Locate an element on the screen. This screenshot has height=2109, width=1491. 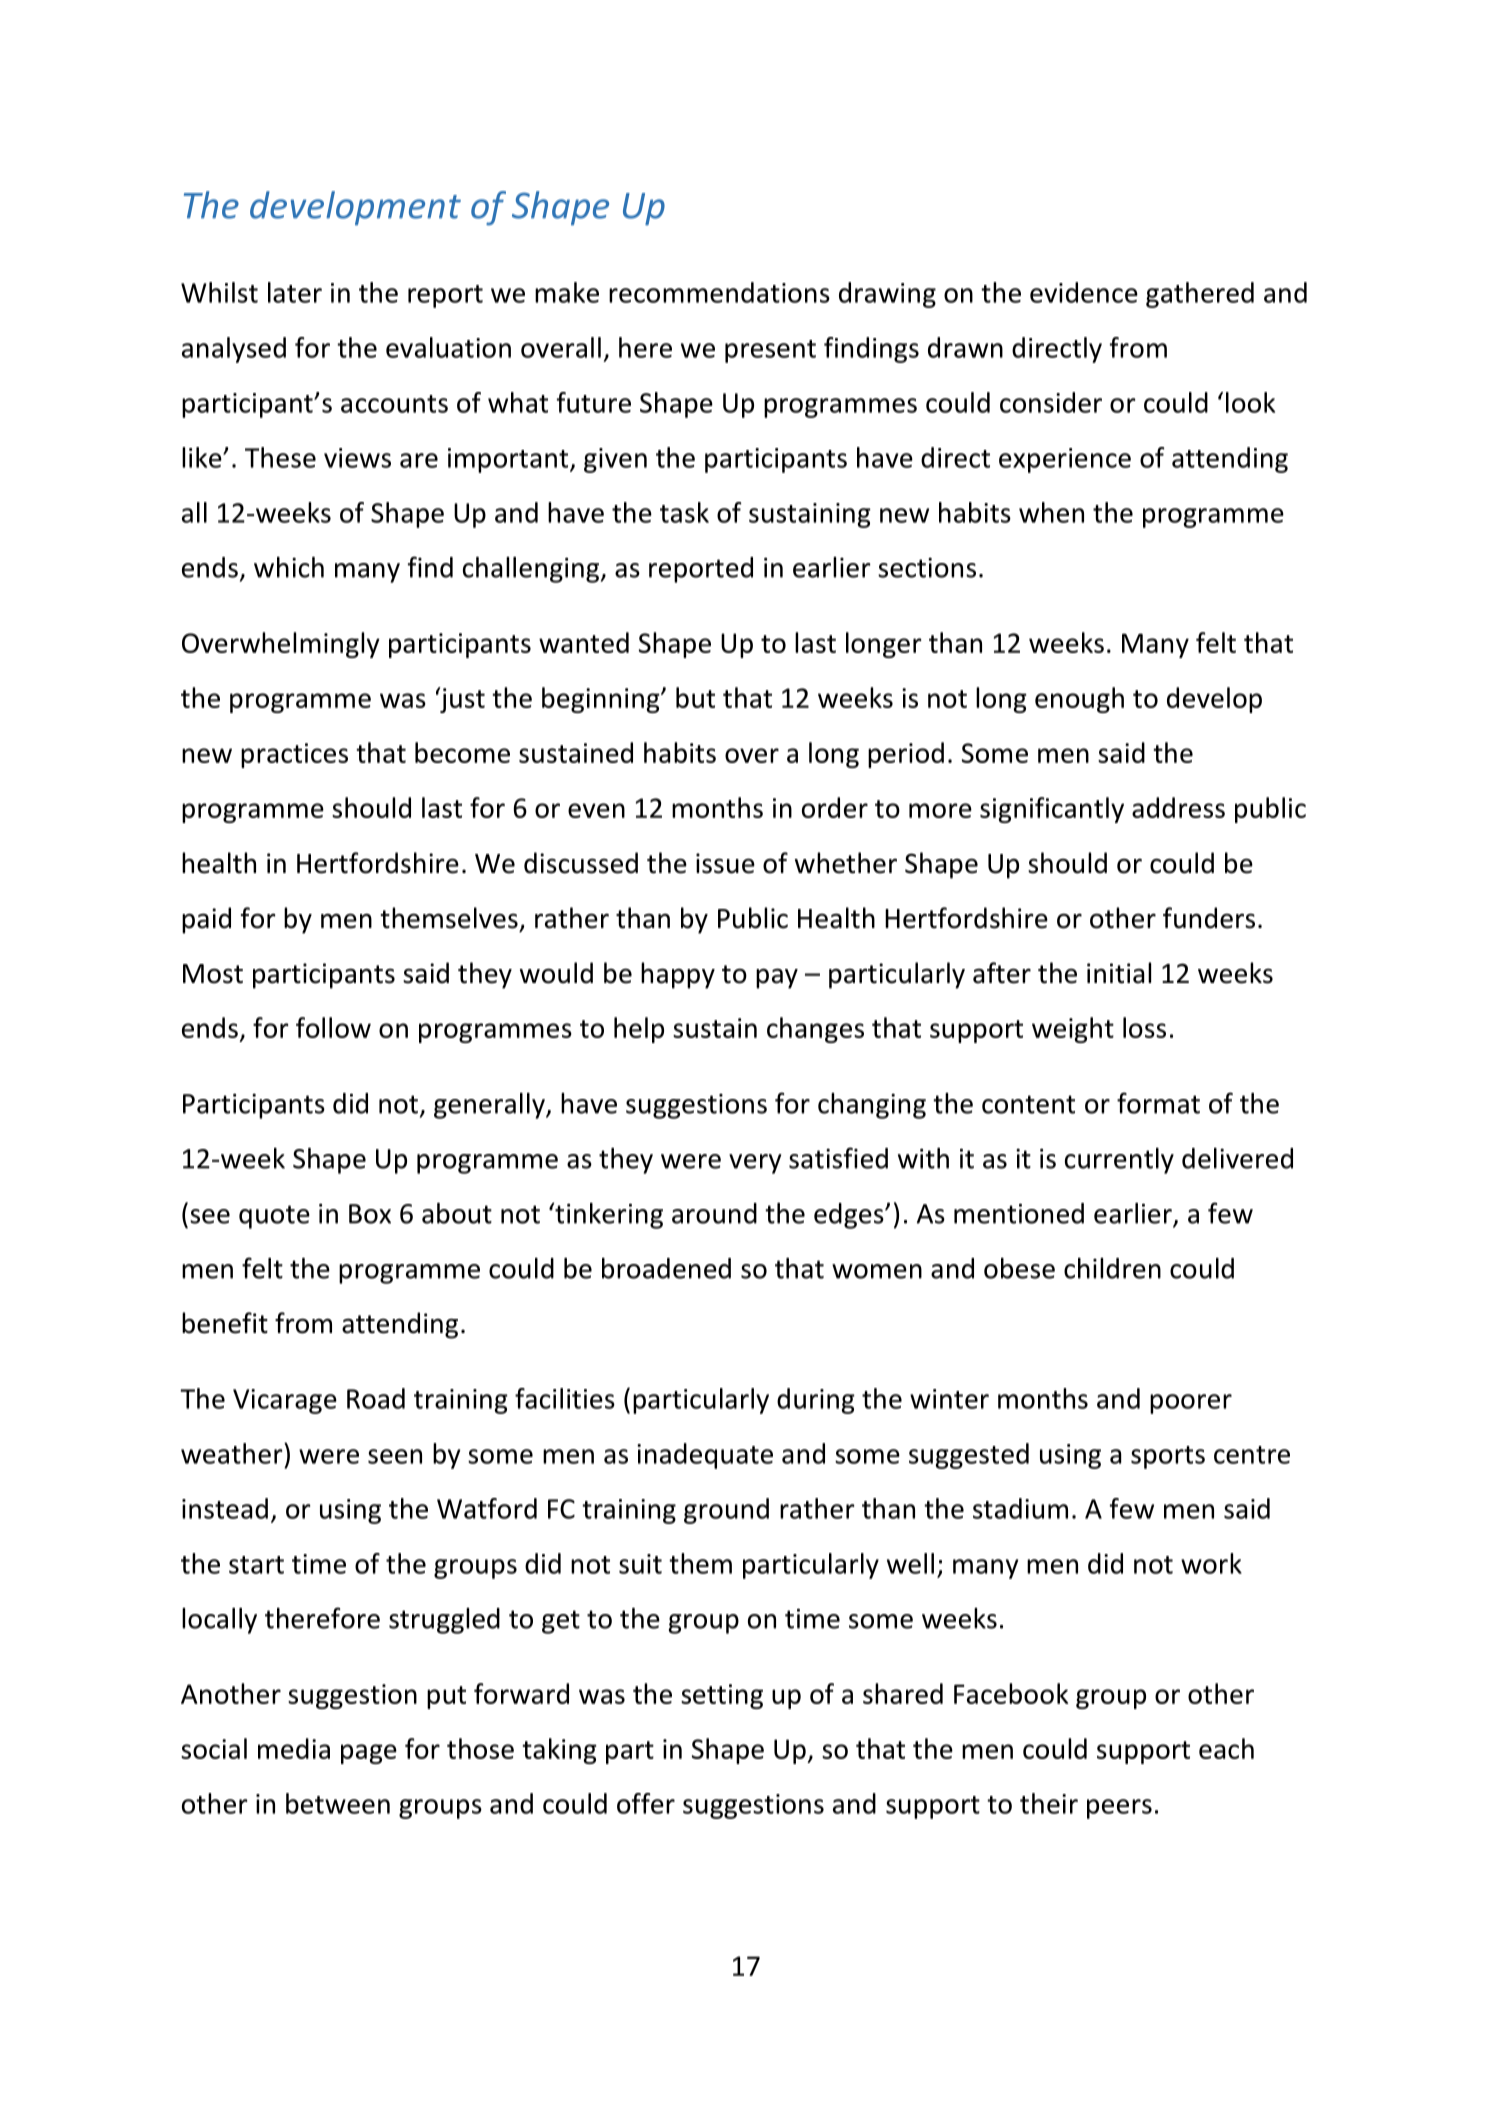
peers is located at coordinates (1119, 1809).
